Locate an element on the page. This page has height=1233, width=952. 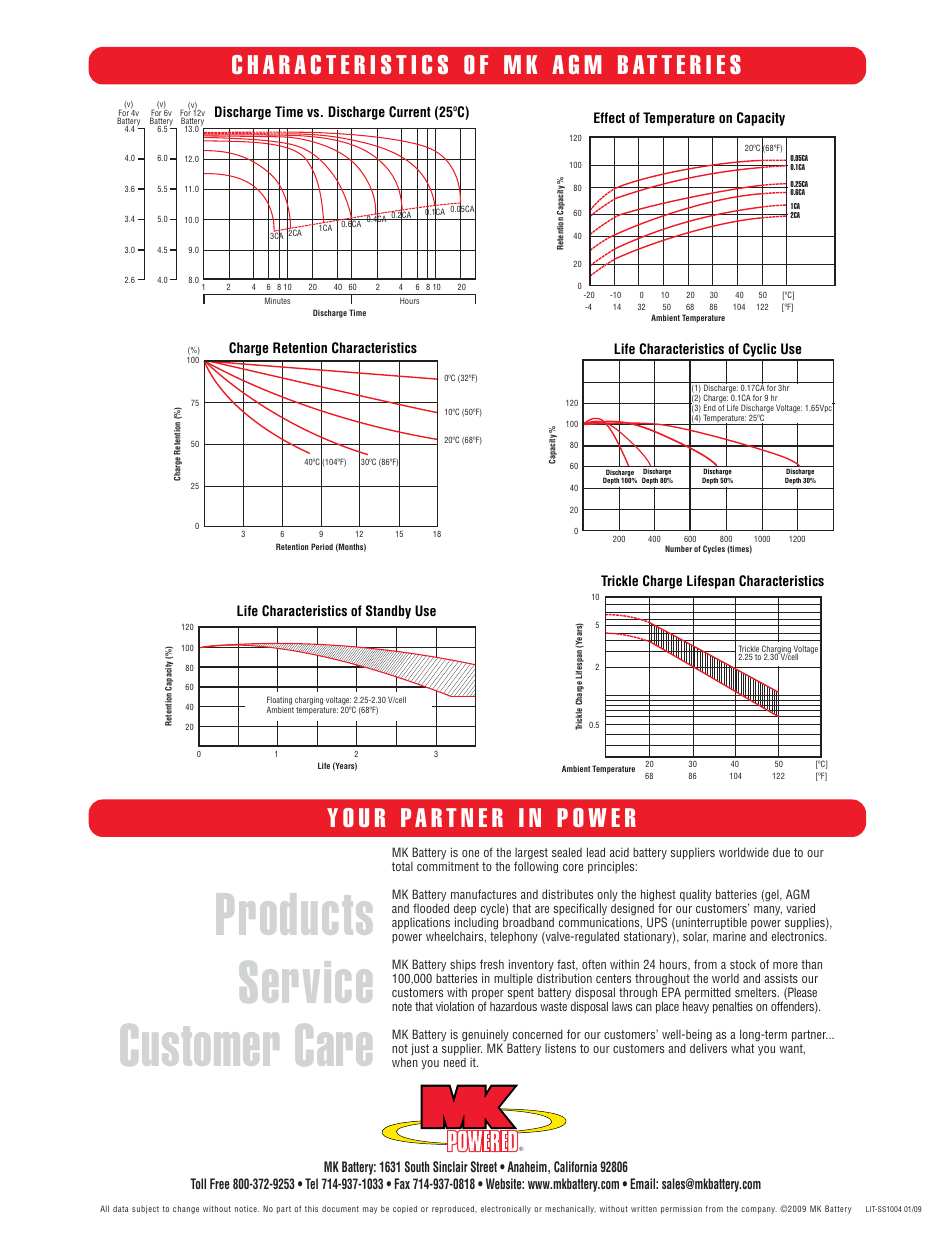
Toll is located at coordinates (198, 1183).
